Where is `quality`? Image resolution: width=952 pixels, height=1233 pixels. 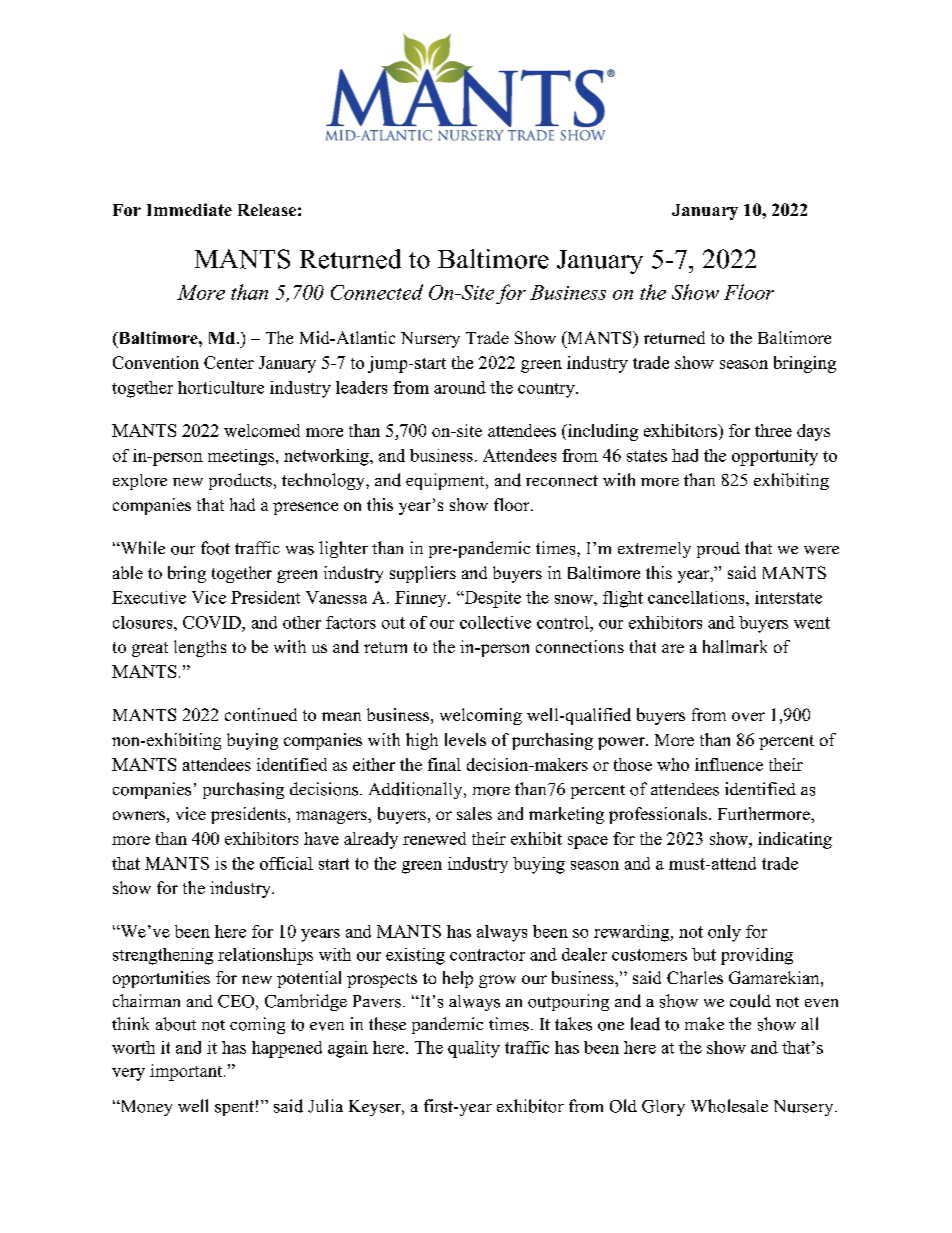
quality is located at coordinates (474, 1049).
